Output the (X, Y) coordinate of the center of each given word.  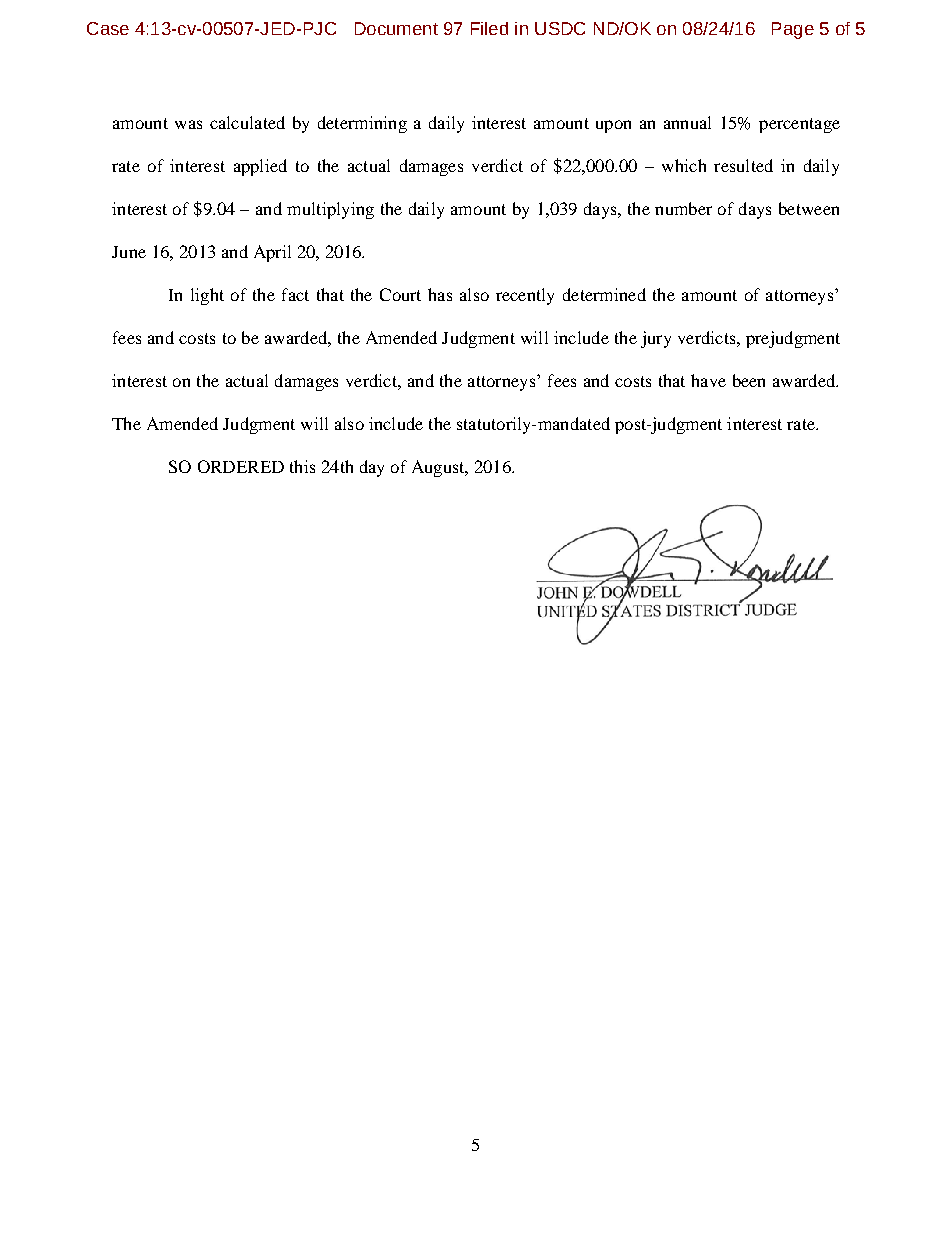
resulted (743, 165)
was (188, 124)
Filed (489, 28)
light (207, 296)
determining (362, 124)
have (708, 380)
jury (656, 339)
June (129, 252)
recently (525, 296)
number (683, 208)
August (439, 468)
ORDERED (241, 466)
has (440, 294)
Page (793, 30)
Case (108, 28)
